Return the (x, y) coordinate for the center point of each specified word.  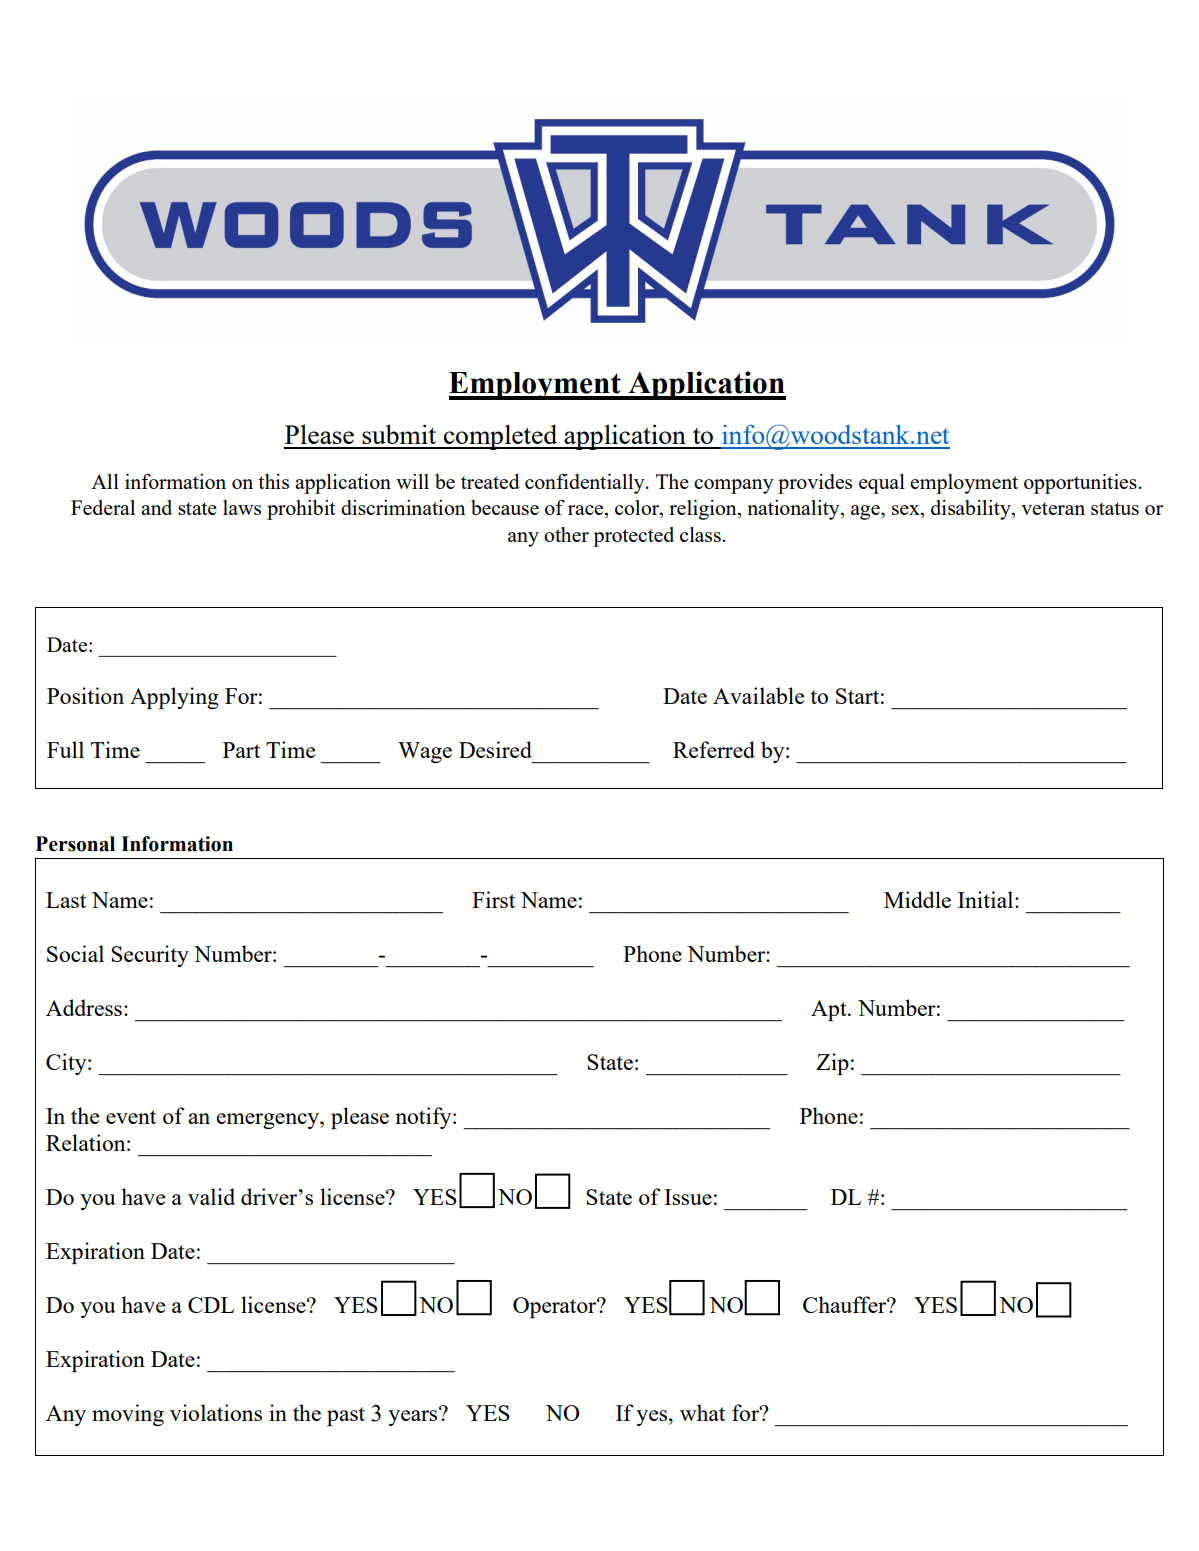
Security (150, 956)
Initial (987, 899)
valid (211, 1196)
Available (758, 695)
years (414, 1417)
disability (972, 510)
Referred (714, 749)
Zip (832, 1064)
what (702, 1412)
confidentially (586, 484)
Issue (688, 1197)
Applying (174, 698)
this (273, 481)
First (493, 899)
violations (216, 1412)
